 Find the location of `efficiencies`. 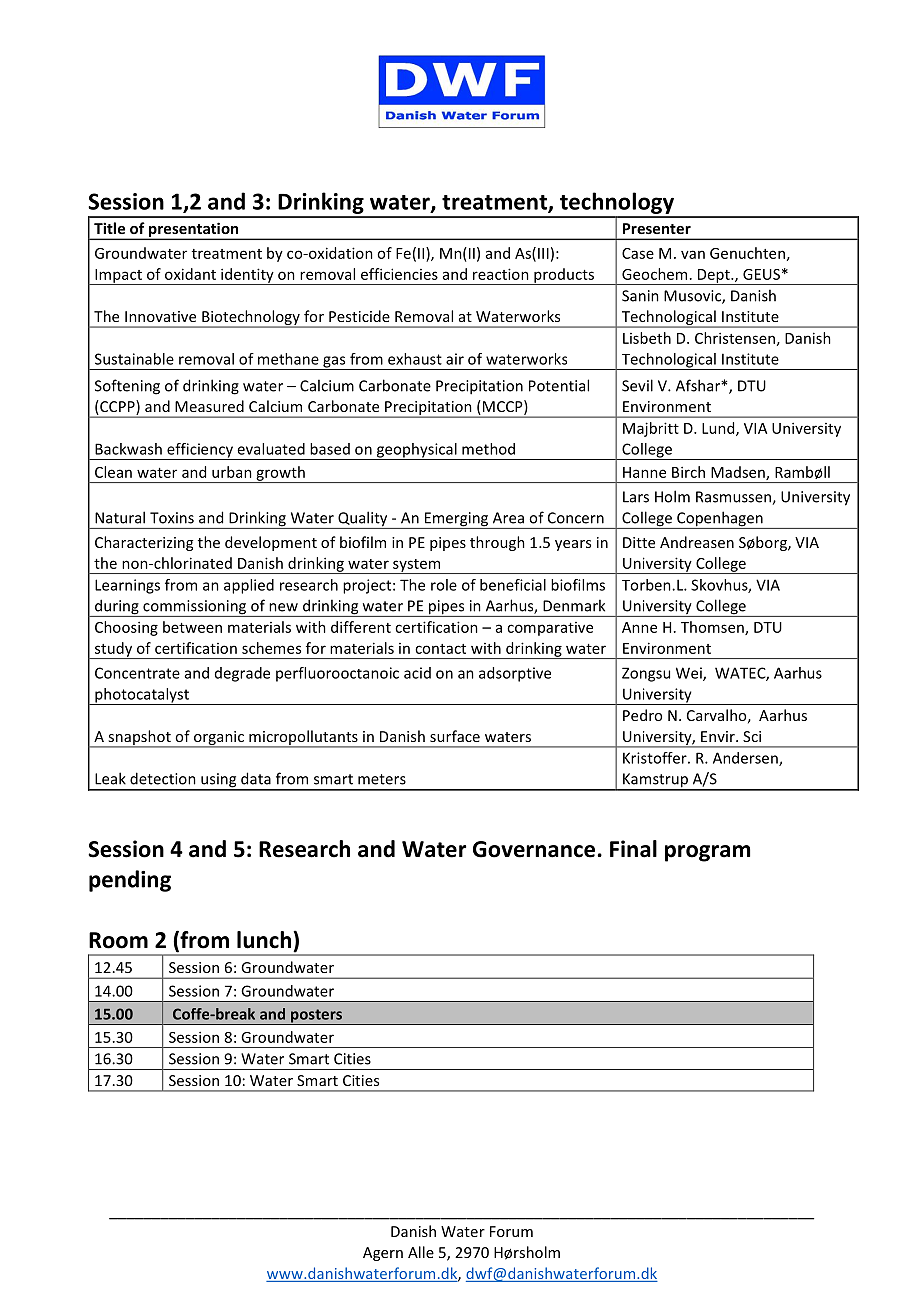

efficiencies is located at coordinates (399, 274).
